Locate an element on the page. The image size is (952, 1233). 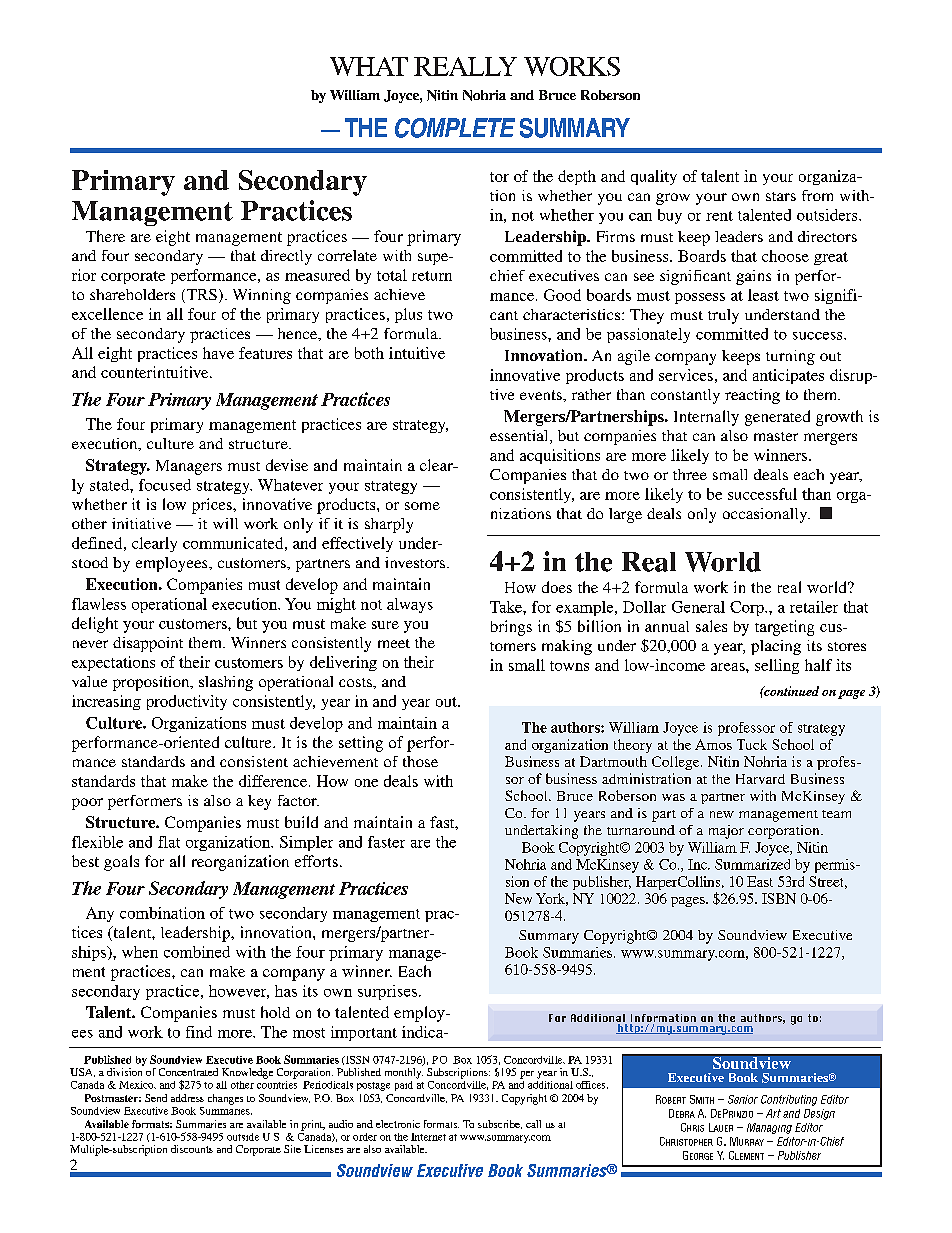
COMPLETE is located at coordinates (455, 128).
